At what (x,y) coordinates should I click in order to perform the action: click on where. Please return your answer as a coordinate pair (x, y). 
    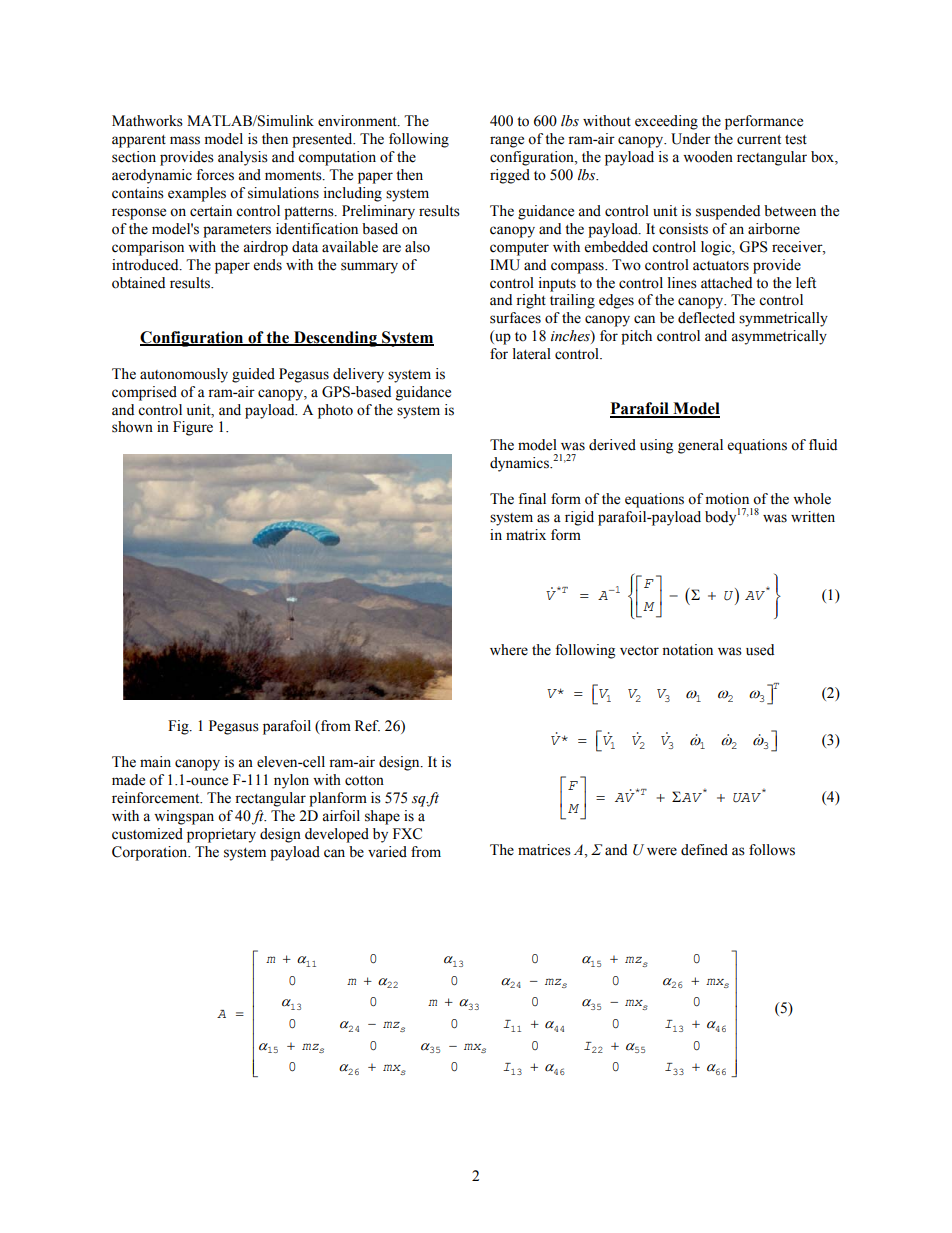
    Looking at the image, I should click on (509, 650).
